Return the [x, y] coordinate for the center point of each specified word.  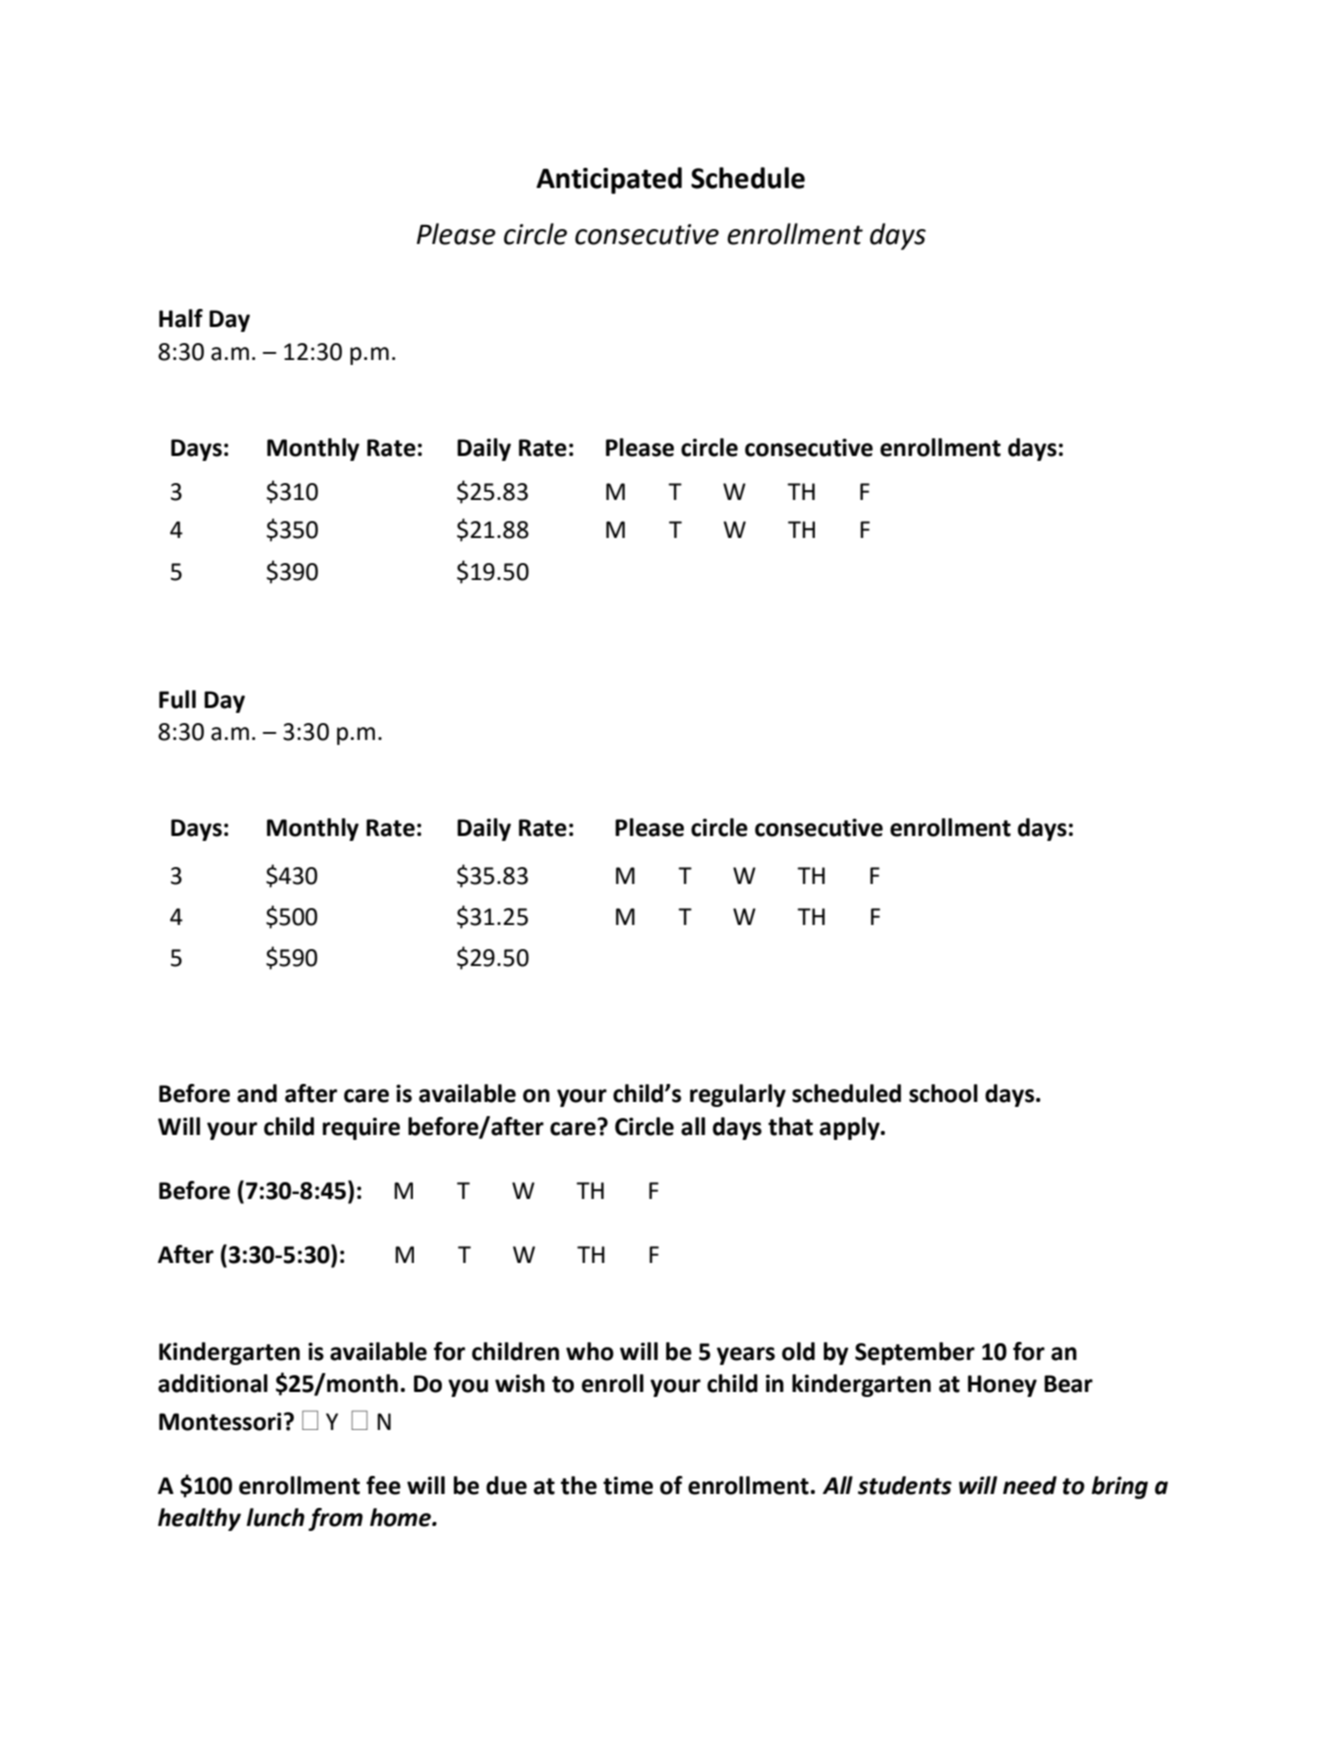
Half [181, 318]
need [1030, 1485]
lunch [275, 1517]
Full [177, 699]
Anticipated [609, 180]
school [943, 1093]
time [628, 1485]
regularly [738, 1095]
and [257, 1093]
